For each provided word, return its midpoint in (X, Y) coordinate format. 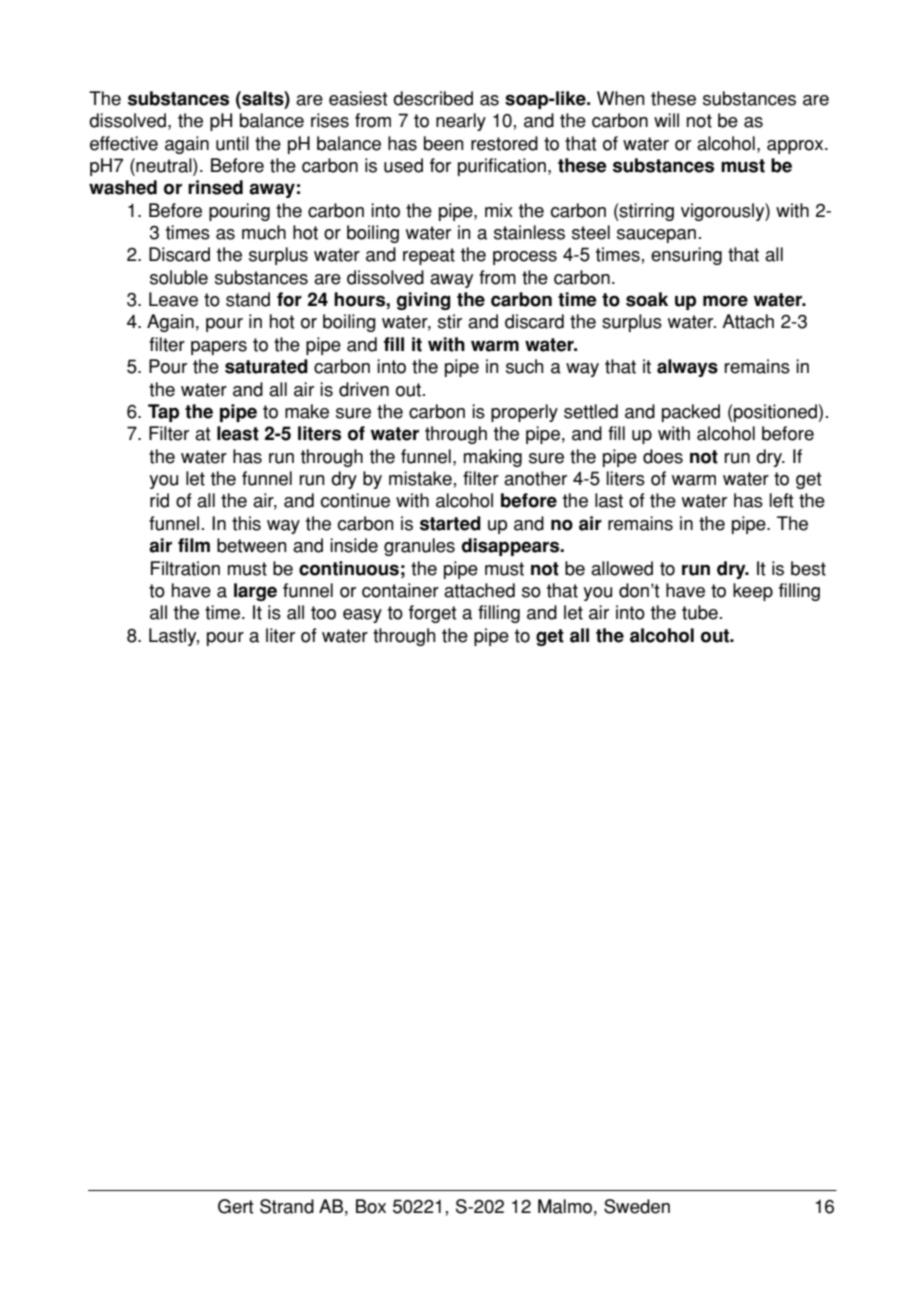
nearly (461, 122)
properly (524, 413)
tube (700, 612)
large (255, 592)
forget (432, 614)
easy (362, 616)
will (666, 120)
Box (371, 1206)
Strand (287, 1206)
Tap (163, 413)
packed (691, 413)
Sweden (637, 1206)
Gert (235, 1206)
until (232, 143)
